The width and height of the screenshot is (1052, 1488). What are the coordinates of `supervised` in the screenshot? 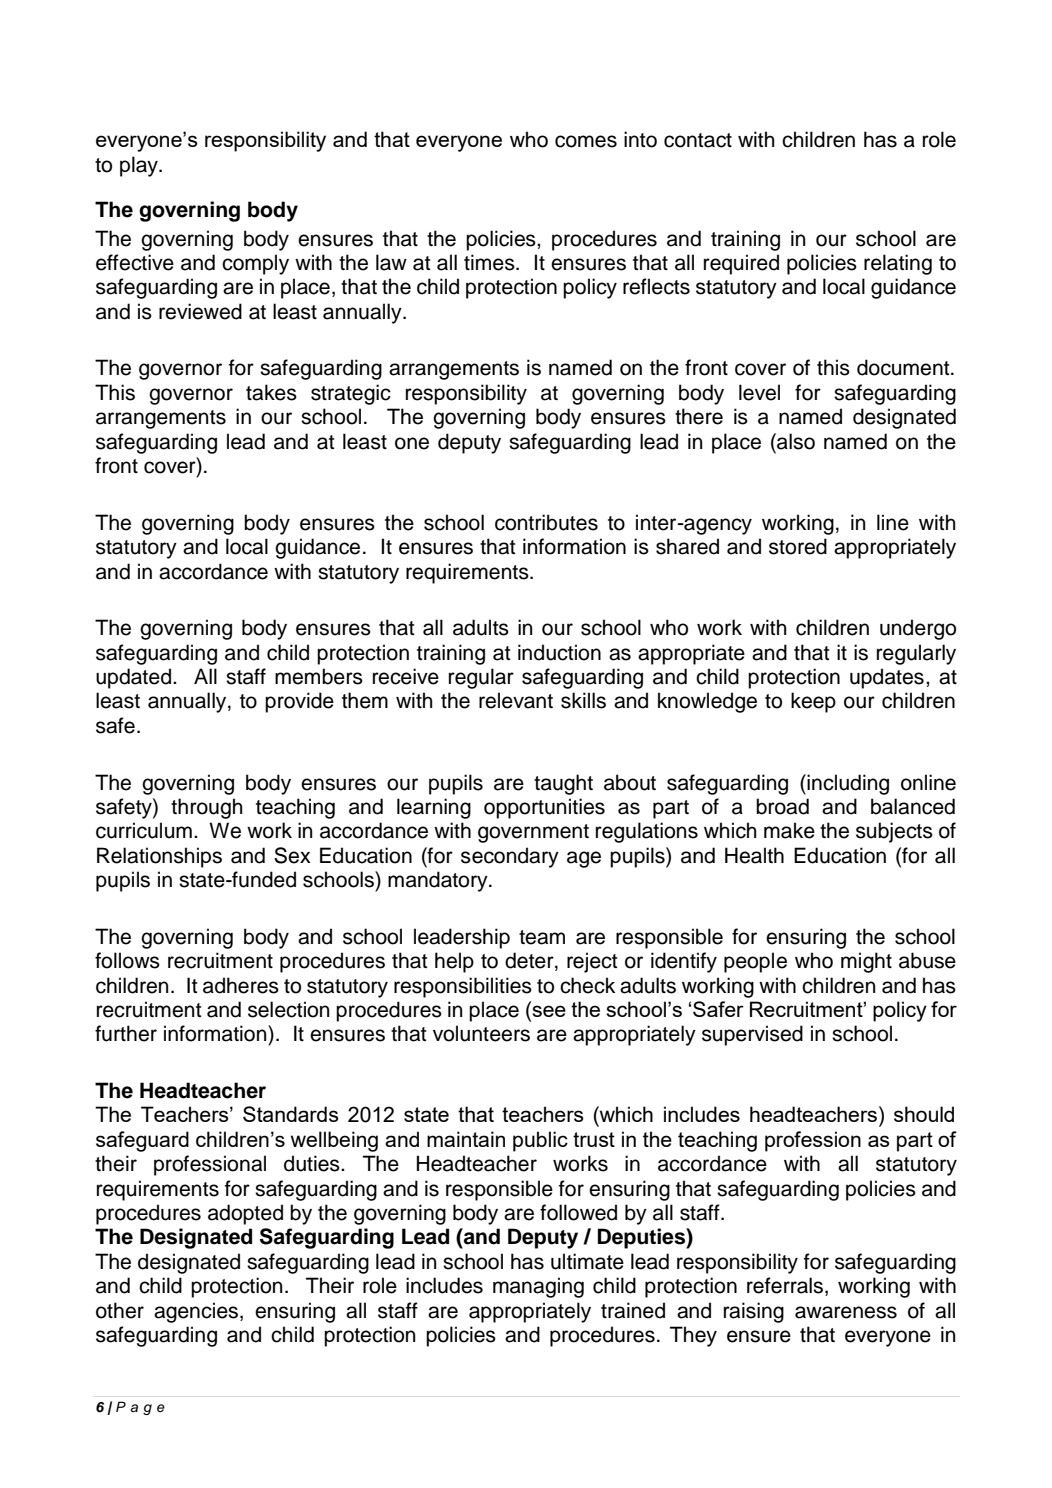 It's located at (752, 1035).
